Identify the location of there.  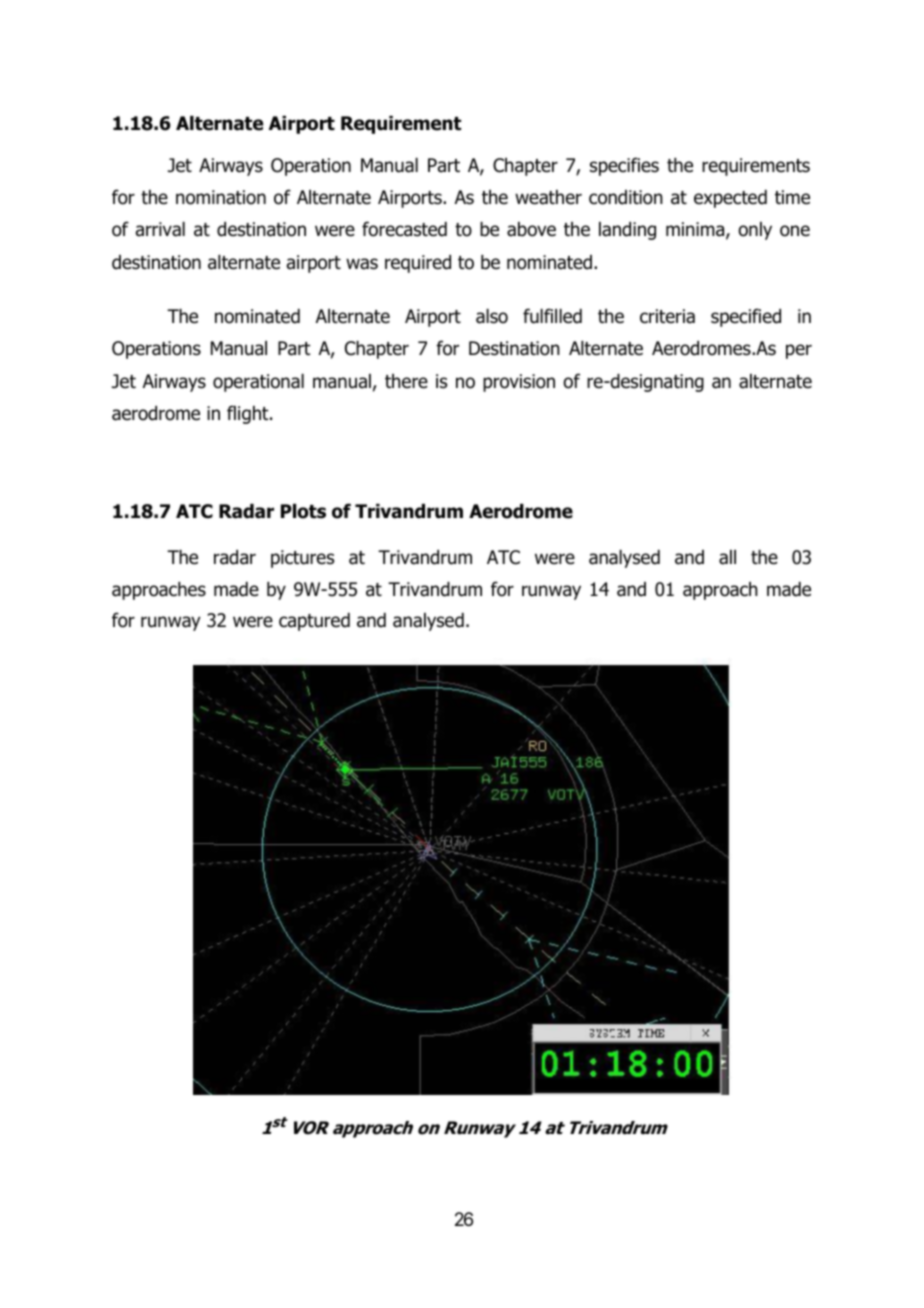
(406, 381).
